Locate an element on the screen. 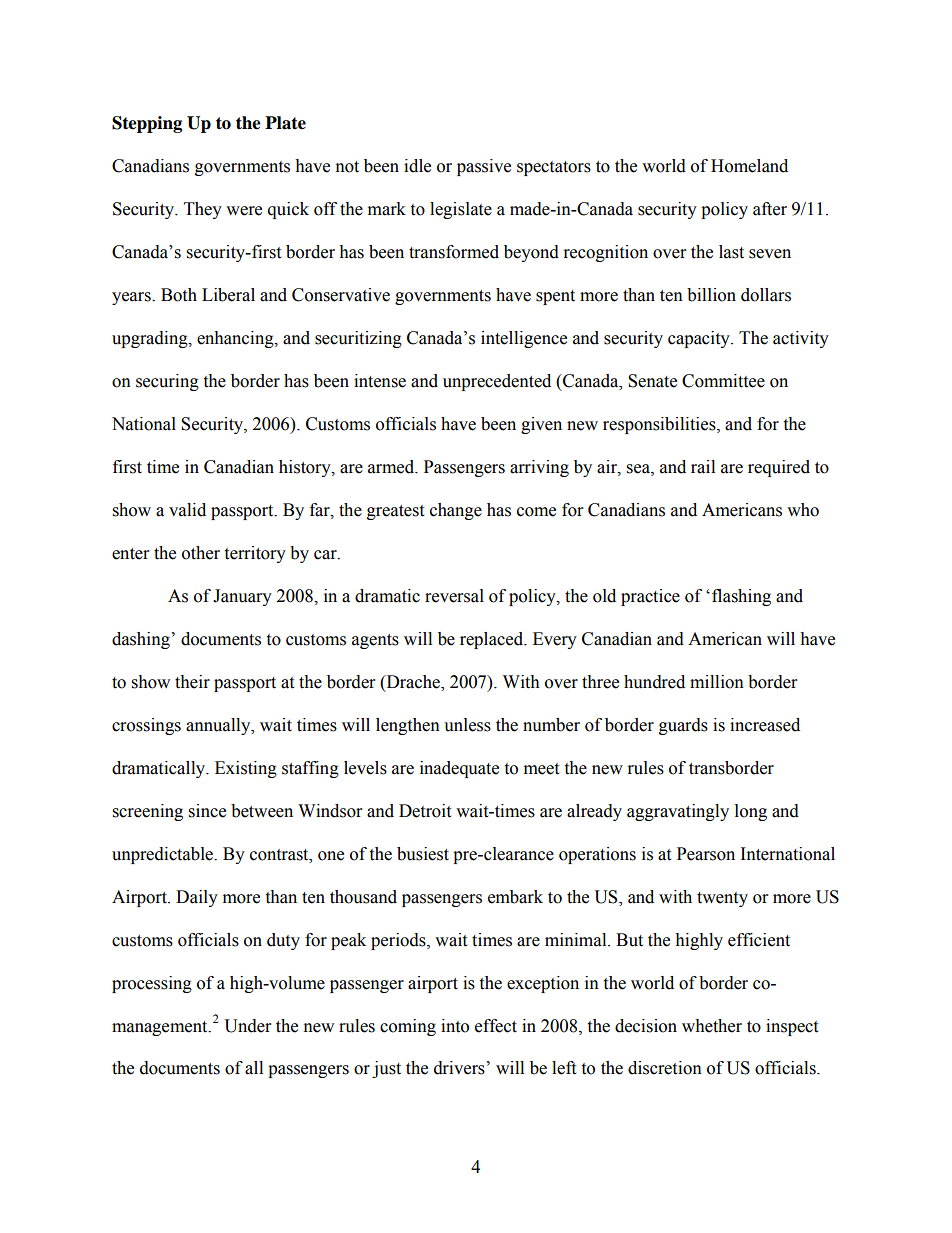  processing is located at coordinates (152, 984).
